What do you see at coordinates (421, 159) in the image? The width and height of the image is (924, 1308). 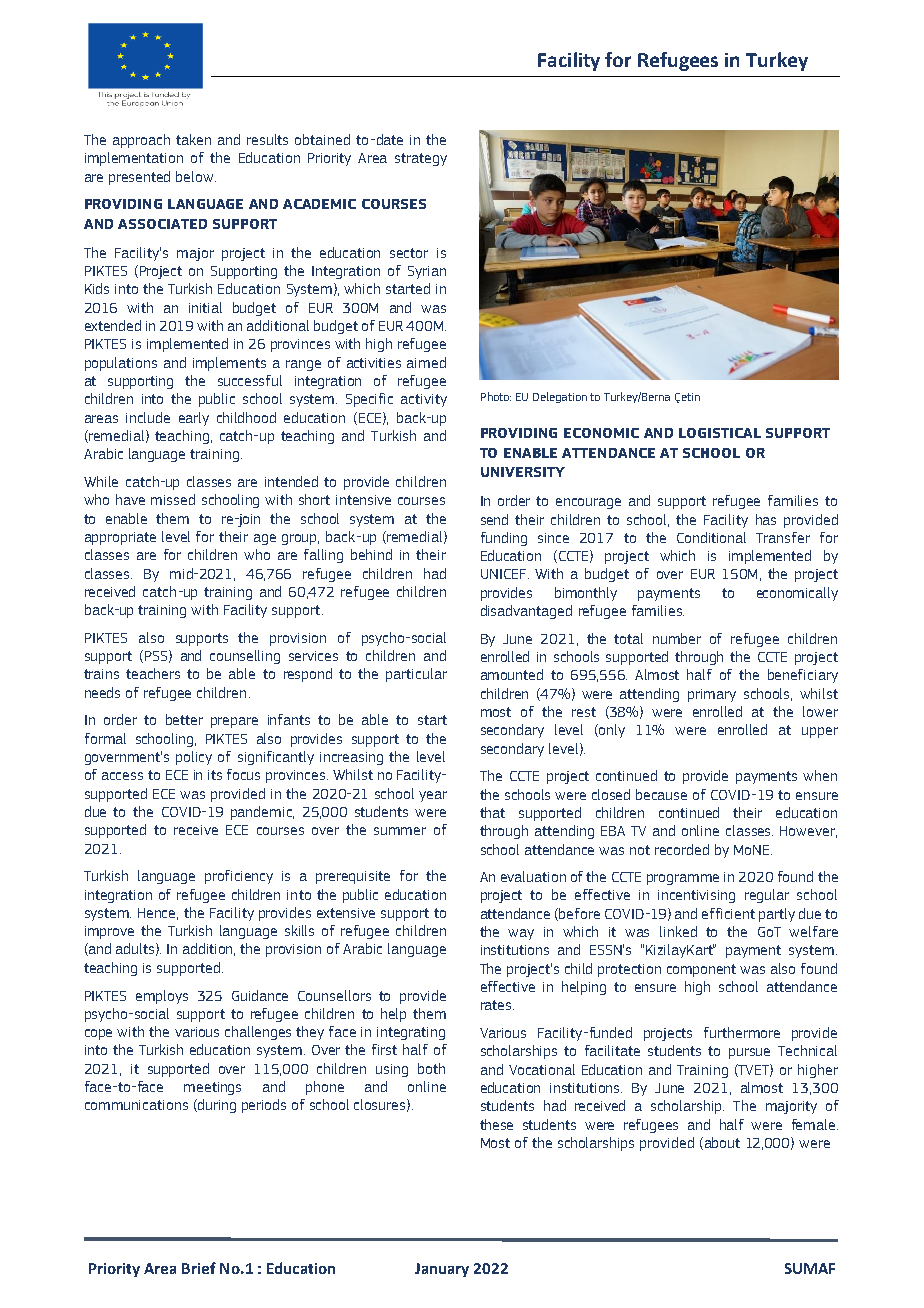 I see `strategy` at bounding box center [421, 159].
